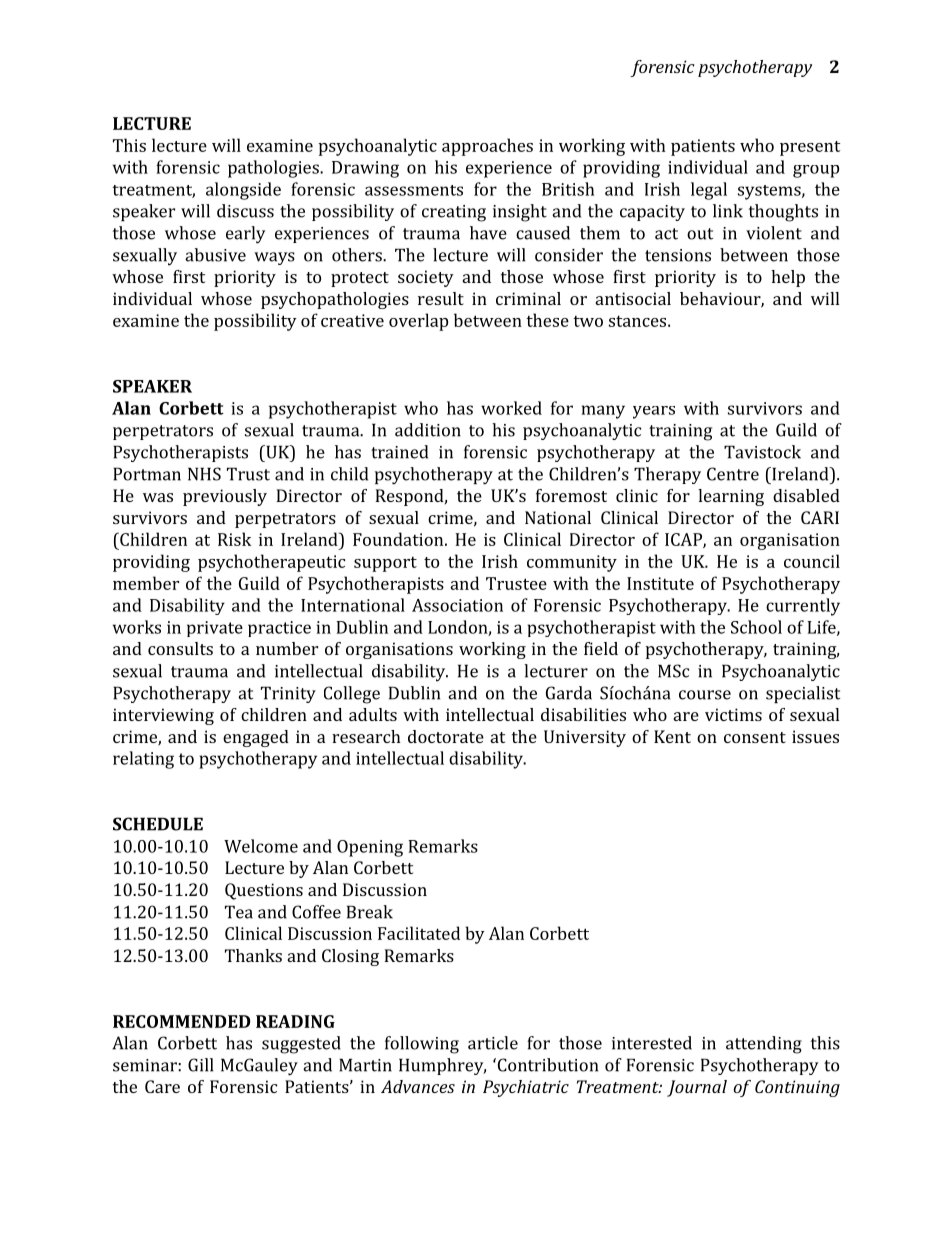  Describe the element at coordinates (764, 1045) in the screenshot. I see `attending` at that location.
